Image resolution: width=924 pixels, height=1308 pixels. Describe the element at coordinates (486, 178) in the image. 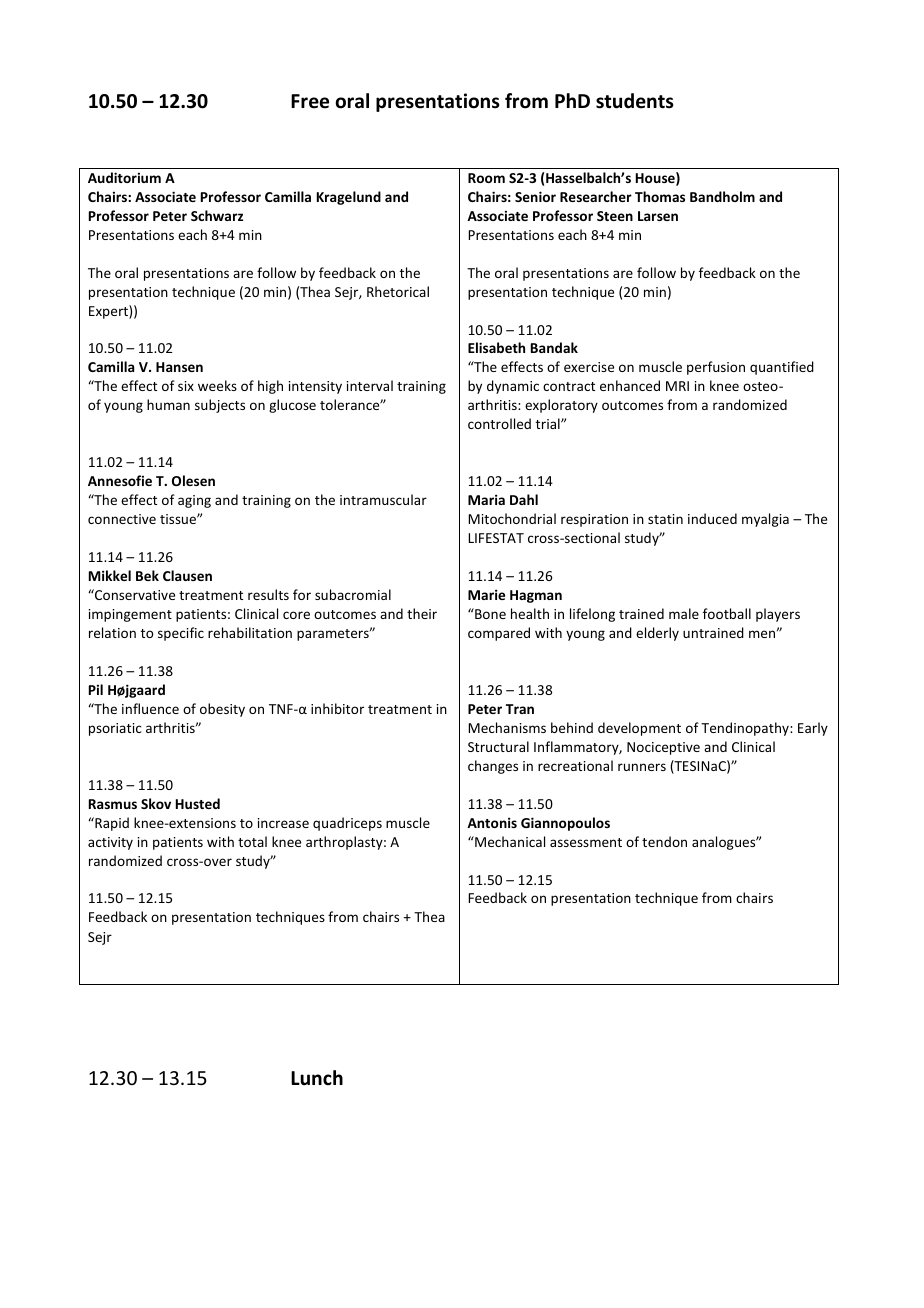

I see `Room` at that location.
